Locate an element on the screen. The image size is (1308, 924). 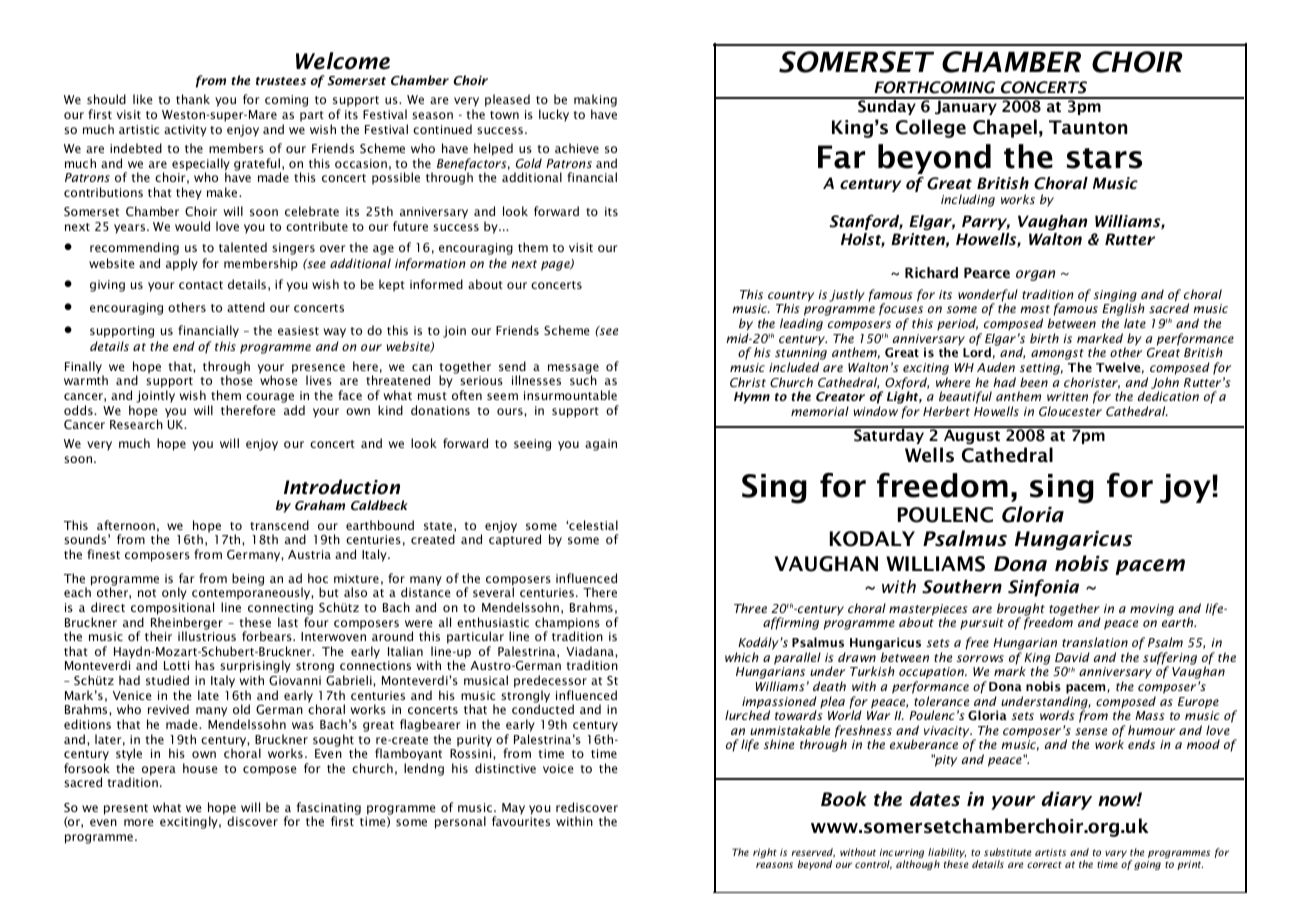
more is located at coordinates (139, 822).
